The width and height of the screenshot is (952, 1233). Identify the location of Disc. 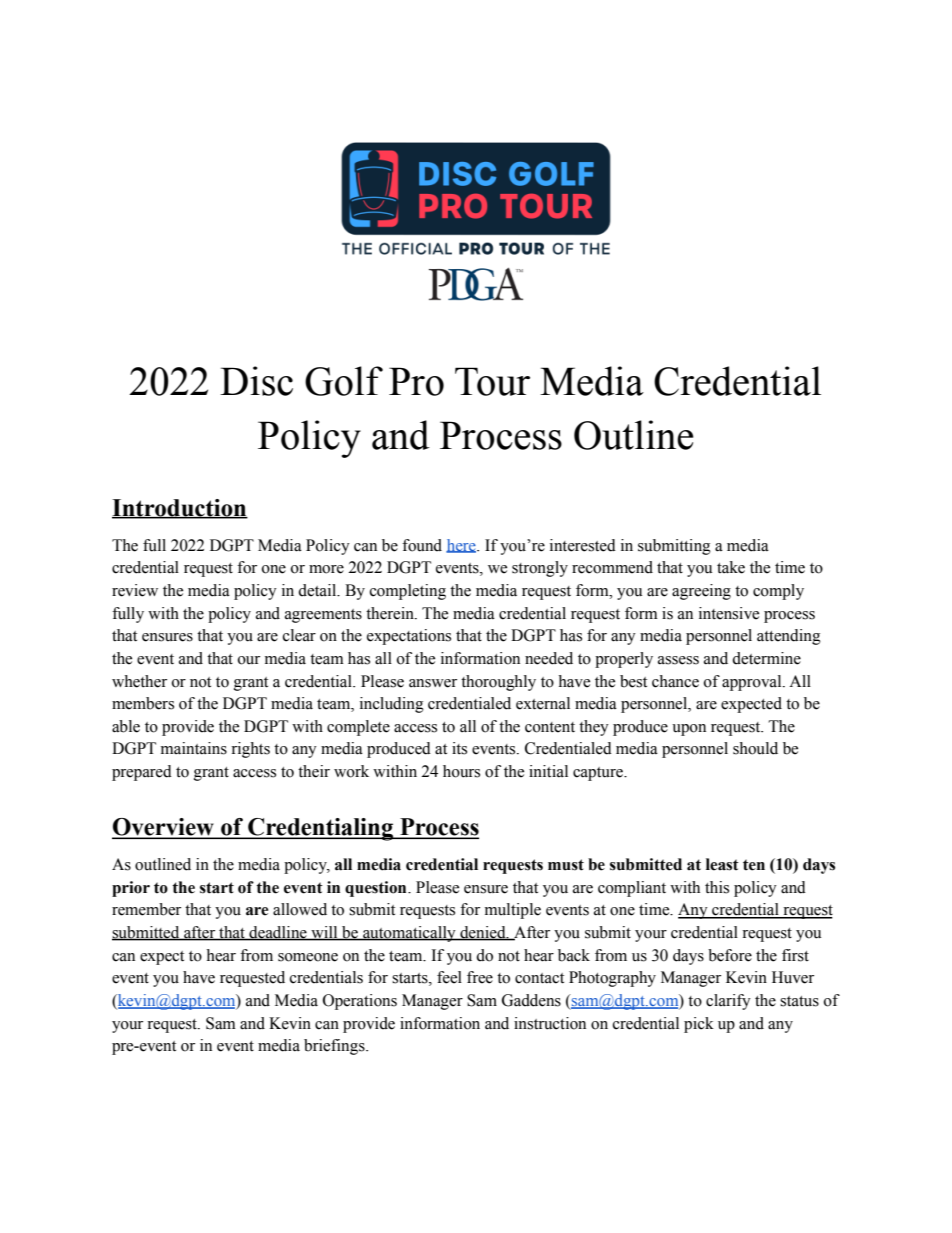
(256, 381).
